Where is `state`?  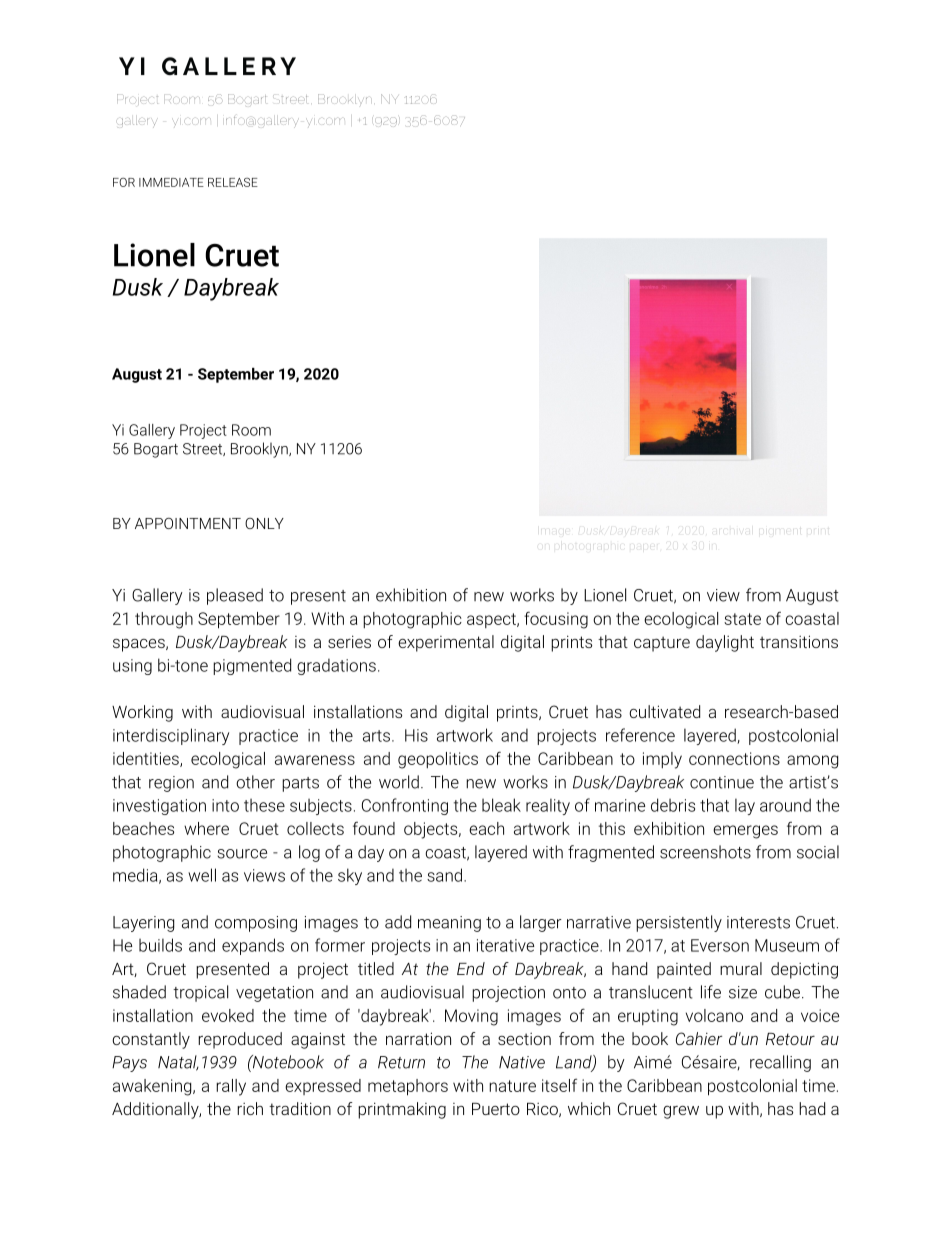
state is located at coordinates (742, 619).
